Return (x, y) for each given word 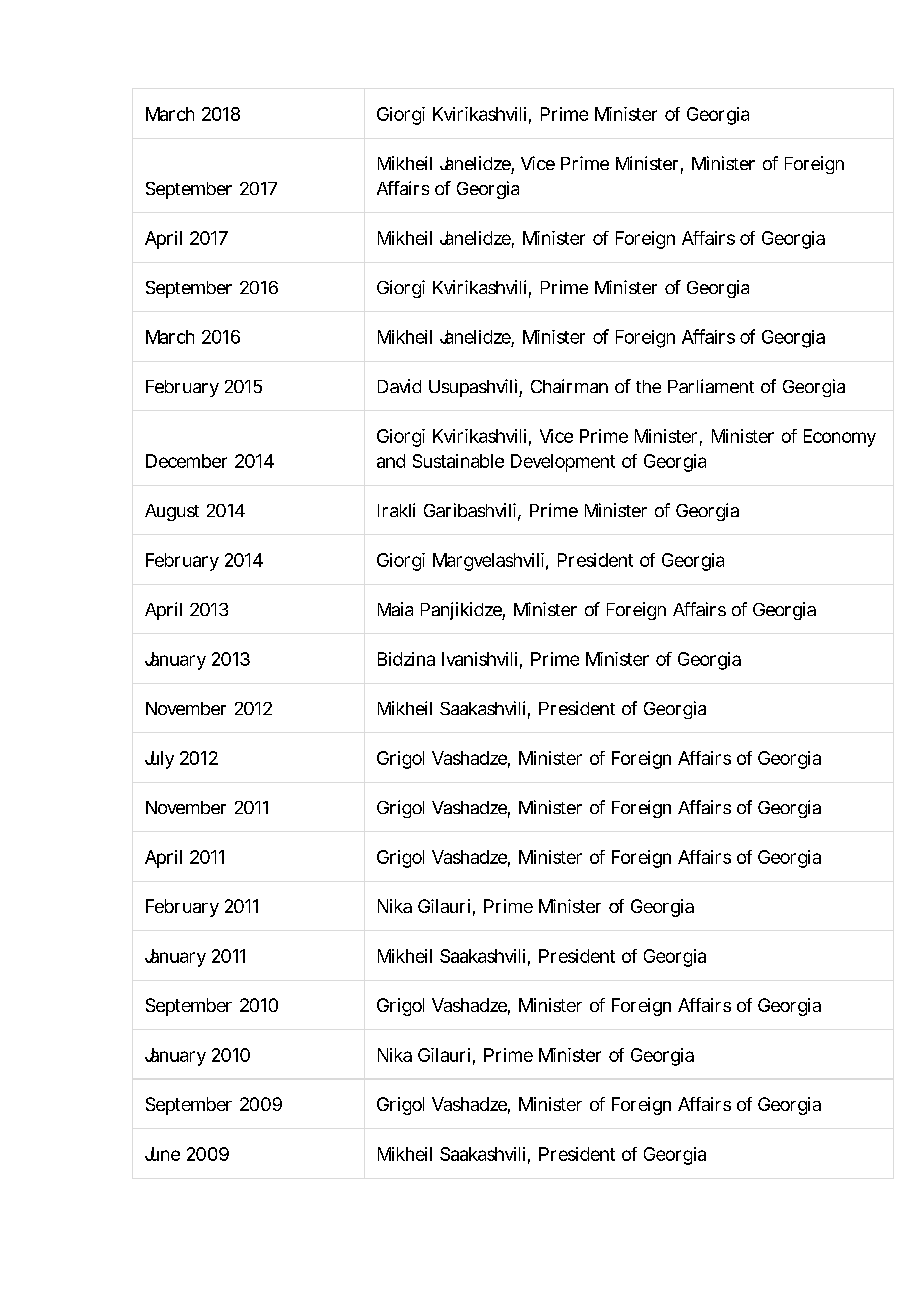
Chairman (569, 386)
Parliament (711, 386)
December (186, 461)
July (159, 760)
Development (563, 463)
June (162, 1154)
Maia (395, 609)
